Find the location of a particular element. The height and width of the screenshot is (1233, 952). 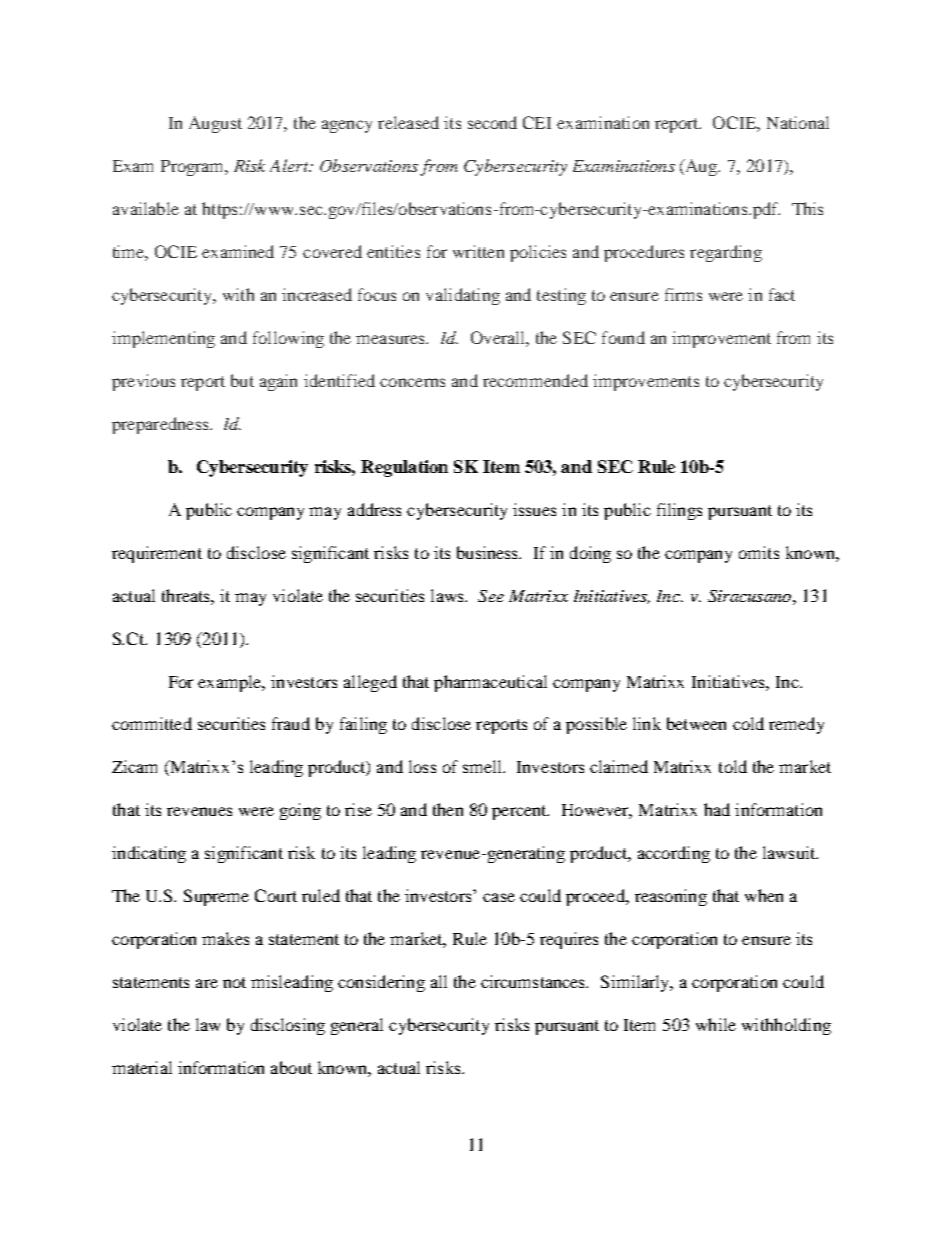

Program is located at coordinates (194, 168).
